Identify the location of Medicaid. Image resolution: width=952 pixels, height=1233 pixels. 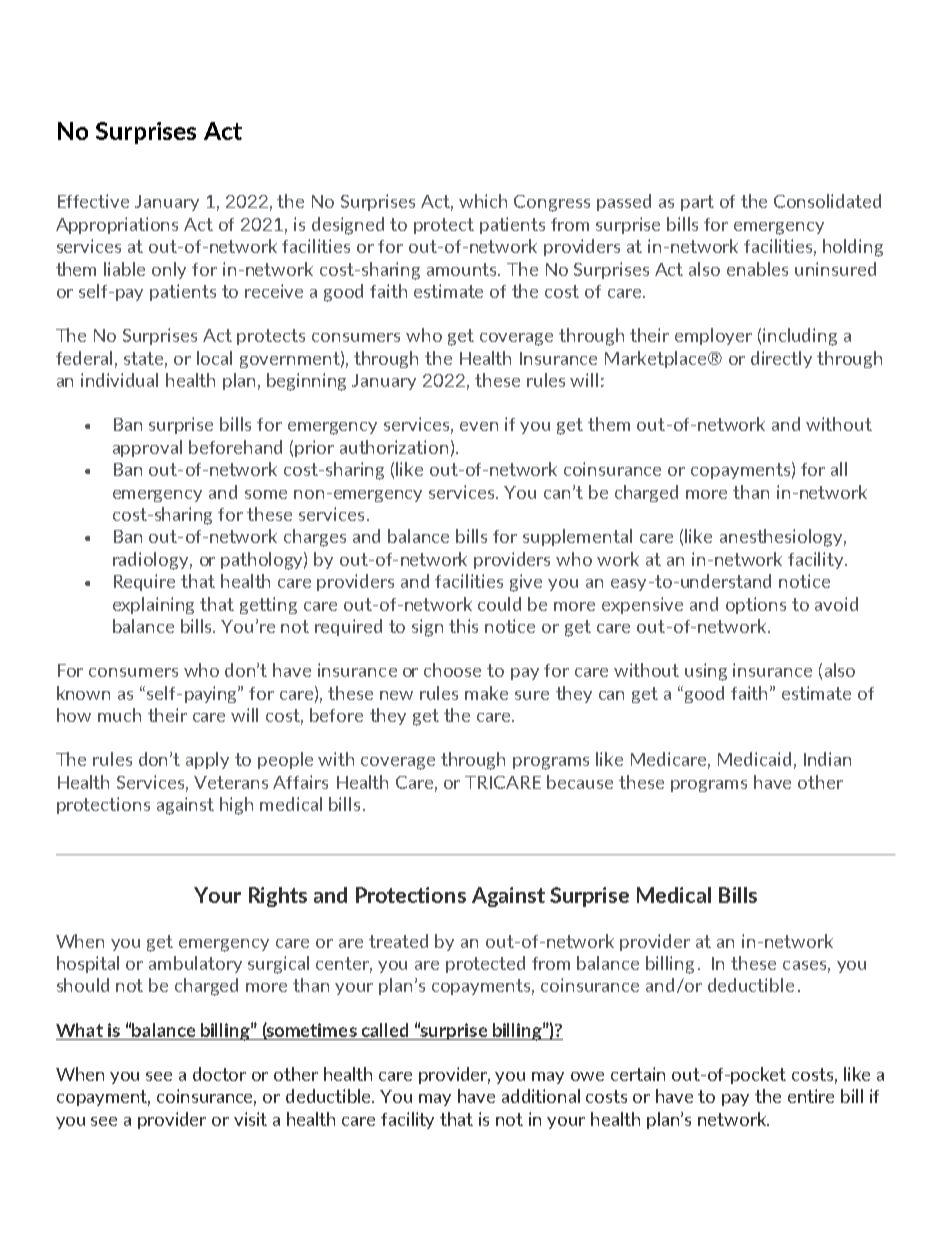
(754, 759).
